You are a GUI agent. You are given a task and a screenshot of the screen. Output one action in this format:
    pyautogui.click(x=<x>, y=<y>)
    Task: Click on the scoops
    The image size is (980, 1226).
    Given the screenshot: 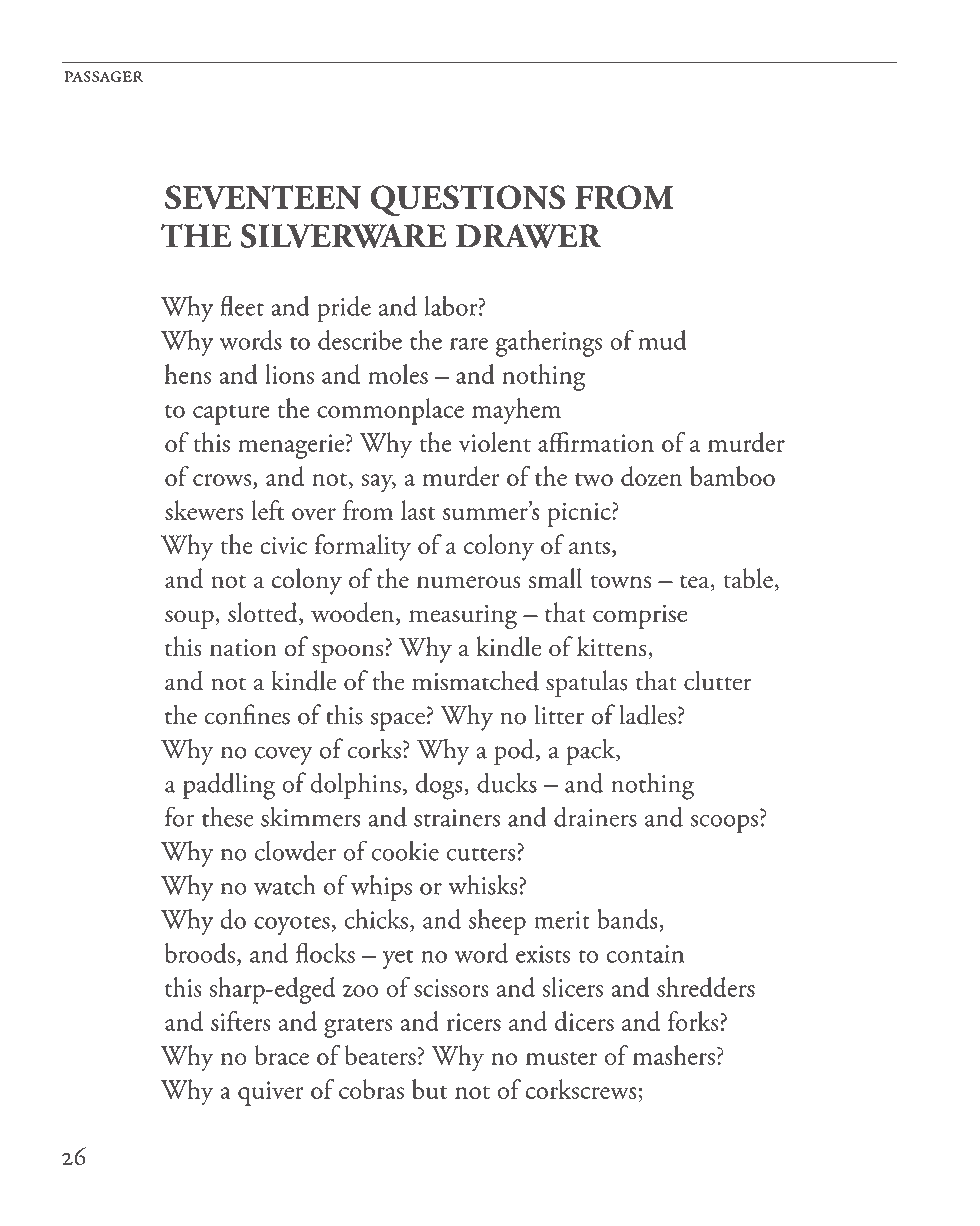 What is the action you would take?
    pyautogui.click(x=724, y=824)
